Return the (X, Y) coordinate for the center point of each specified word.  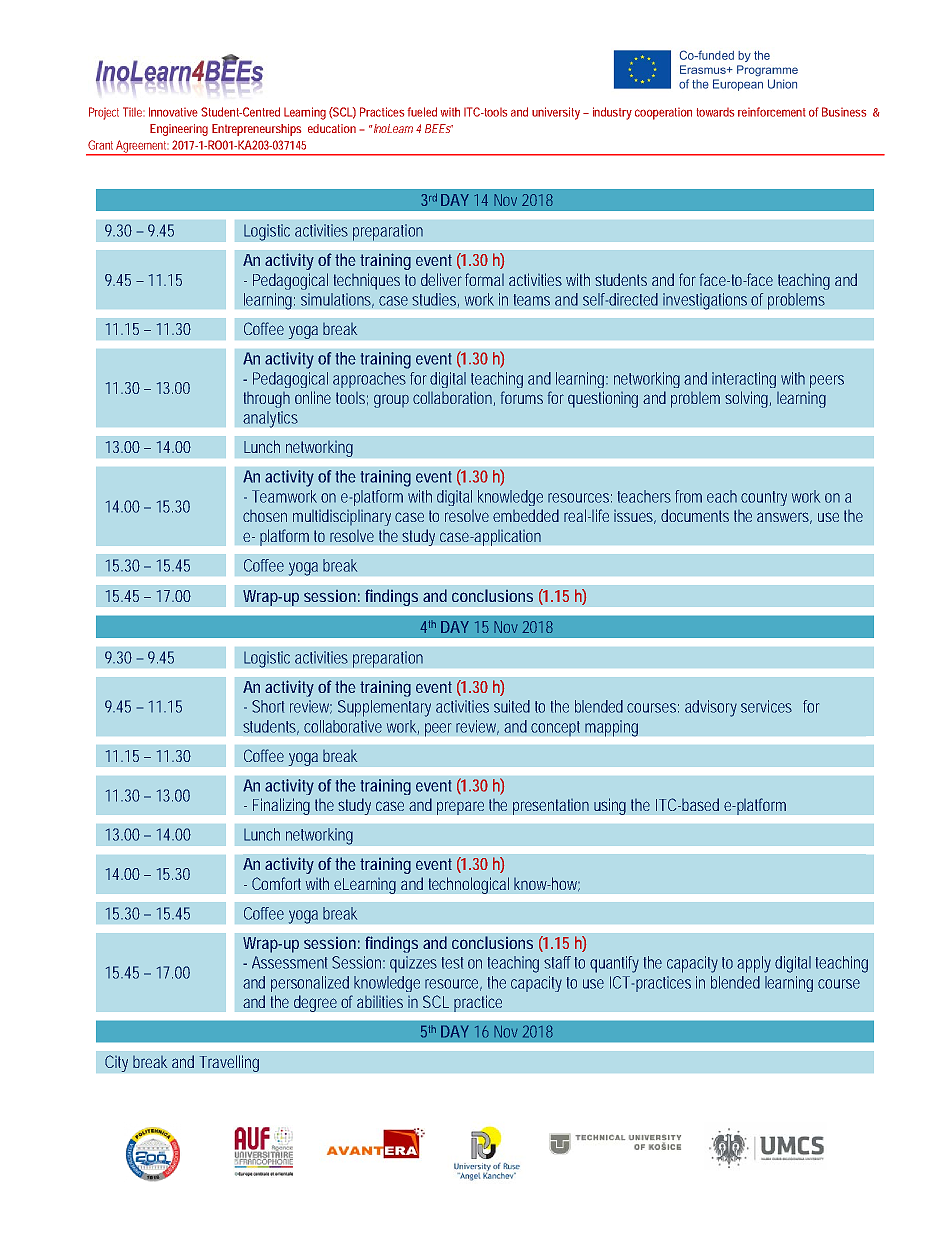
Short (268, 706)
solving (748, 399)
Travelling (229, 1063)
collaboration (454, 399)
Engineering (179, 130)
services (766, 706)
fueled (422, 112)
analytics (270, 419)
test (452, 963)
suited (512, 706)
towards (715, 112)
